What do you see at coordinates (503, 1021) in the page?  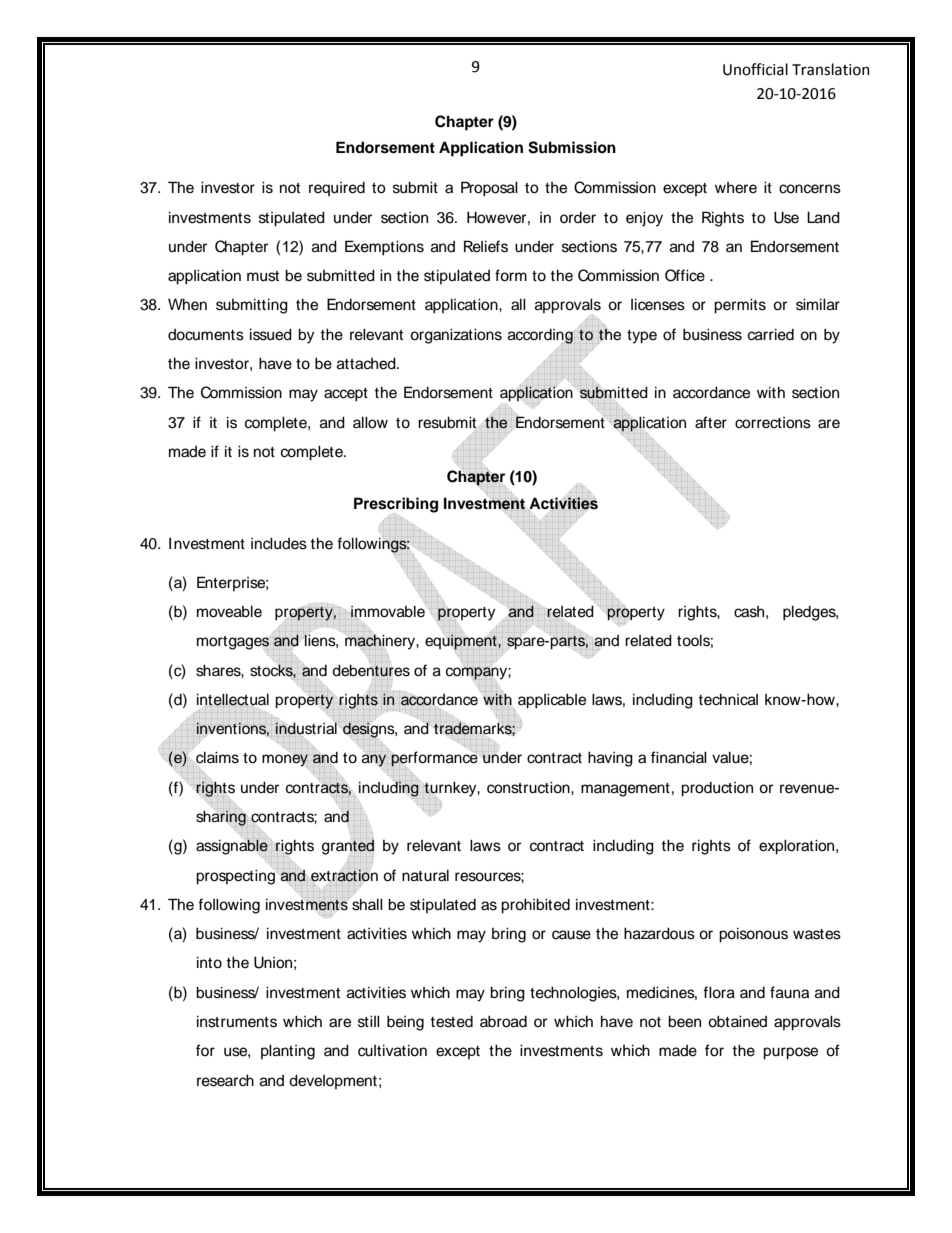 I see `abroad` at bounding box center [503, 1021].
